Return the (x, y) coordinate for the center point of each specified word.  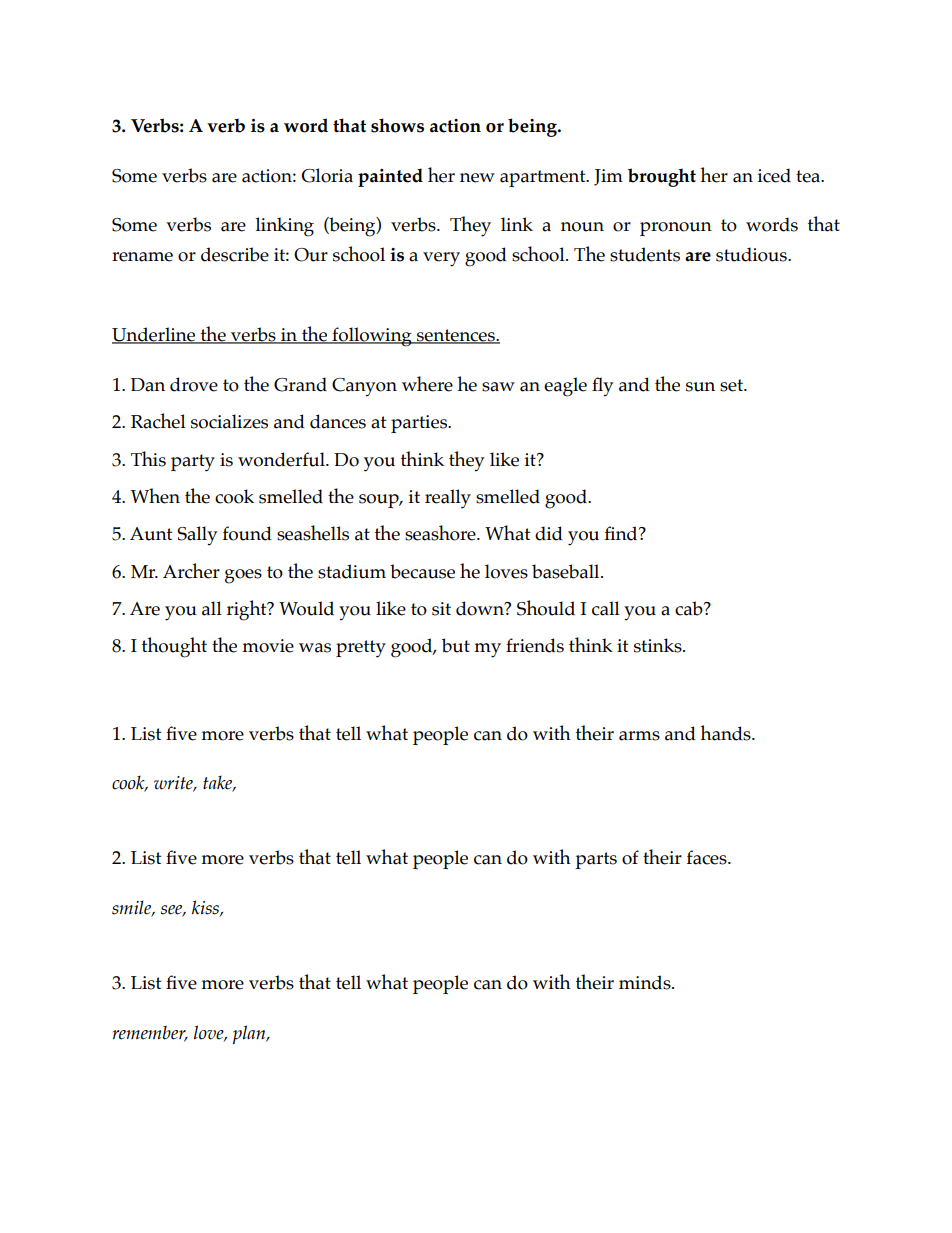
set (732, 385)
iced (774, 175)
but (456, 645)
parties (420, 424)
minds (646, 982)
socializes (229, 421)
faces (708, 857)
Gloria (327, 175)
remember (150, 1033)
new (477, 178)
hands (726, 733)
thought (174, 647)
